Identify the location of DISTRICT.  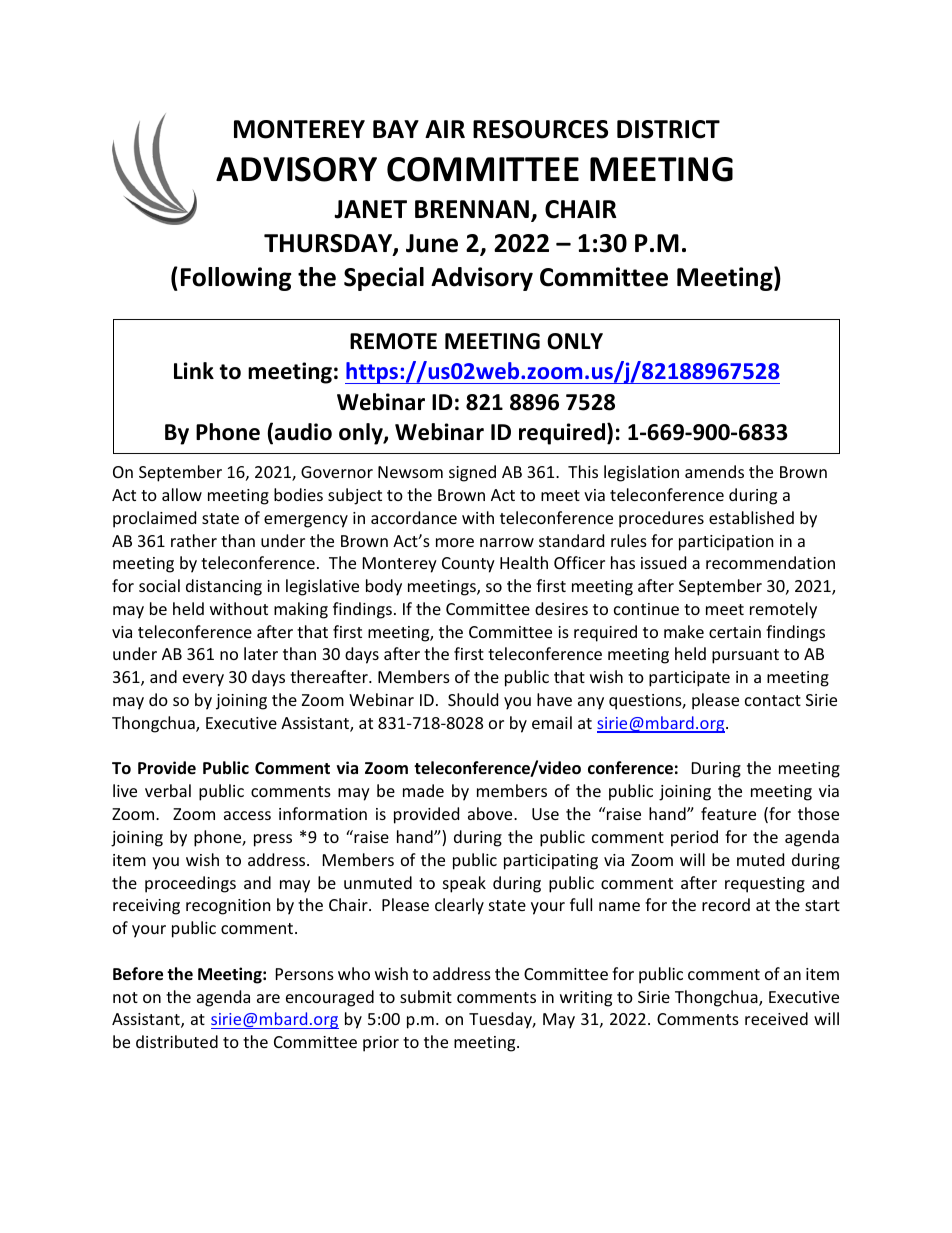
(668, 129).
